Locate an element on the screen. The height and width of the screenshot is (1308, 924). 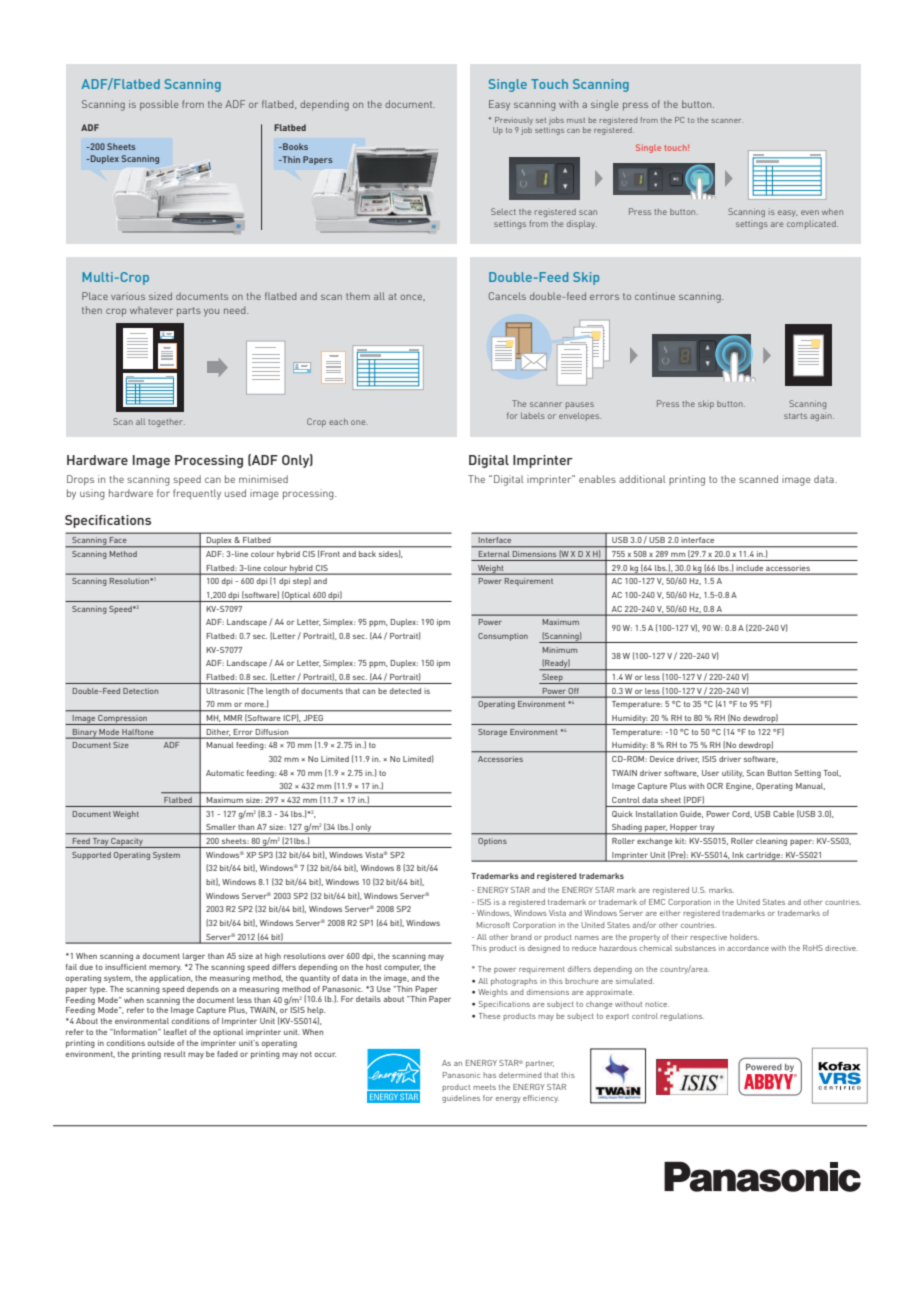
Previously is located at coordinates (514, 121).
